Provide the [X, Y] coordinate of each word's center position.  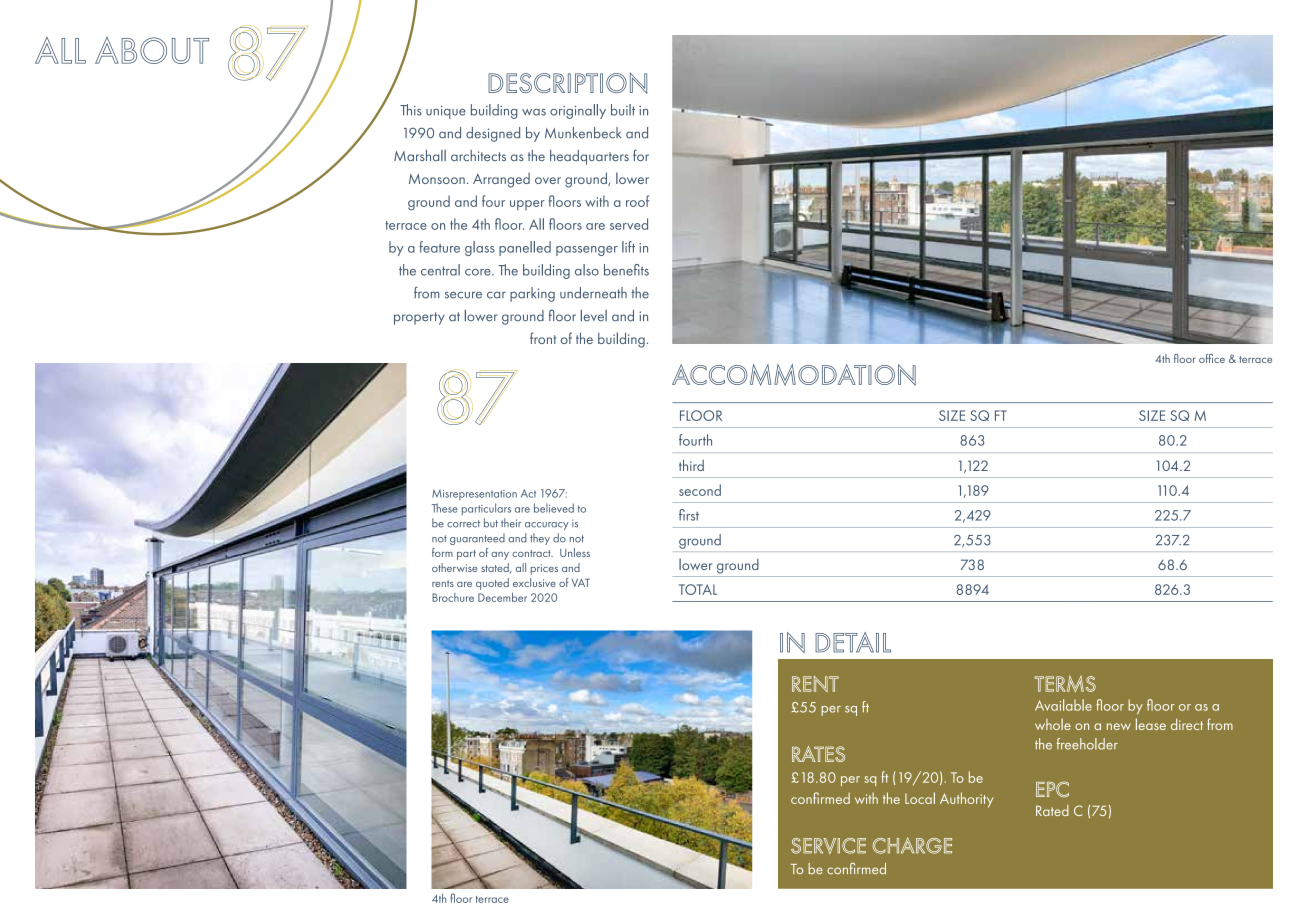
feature [439, 247]
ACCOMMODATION [794, 375]
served [629, 224]
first [689, 515]
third [691, 465]
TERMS [1065, 683]
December [502, 597]
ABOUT [152, 50]
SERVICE [828, 846]
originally [578, 111]
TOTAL [698, 589]
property [419, 318]
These [445, 508]
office [1212, 358]
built [623, 110]
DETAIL [853, 642]
